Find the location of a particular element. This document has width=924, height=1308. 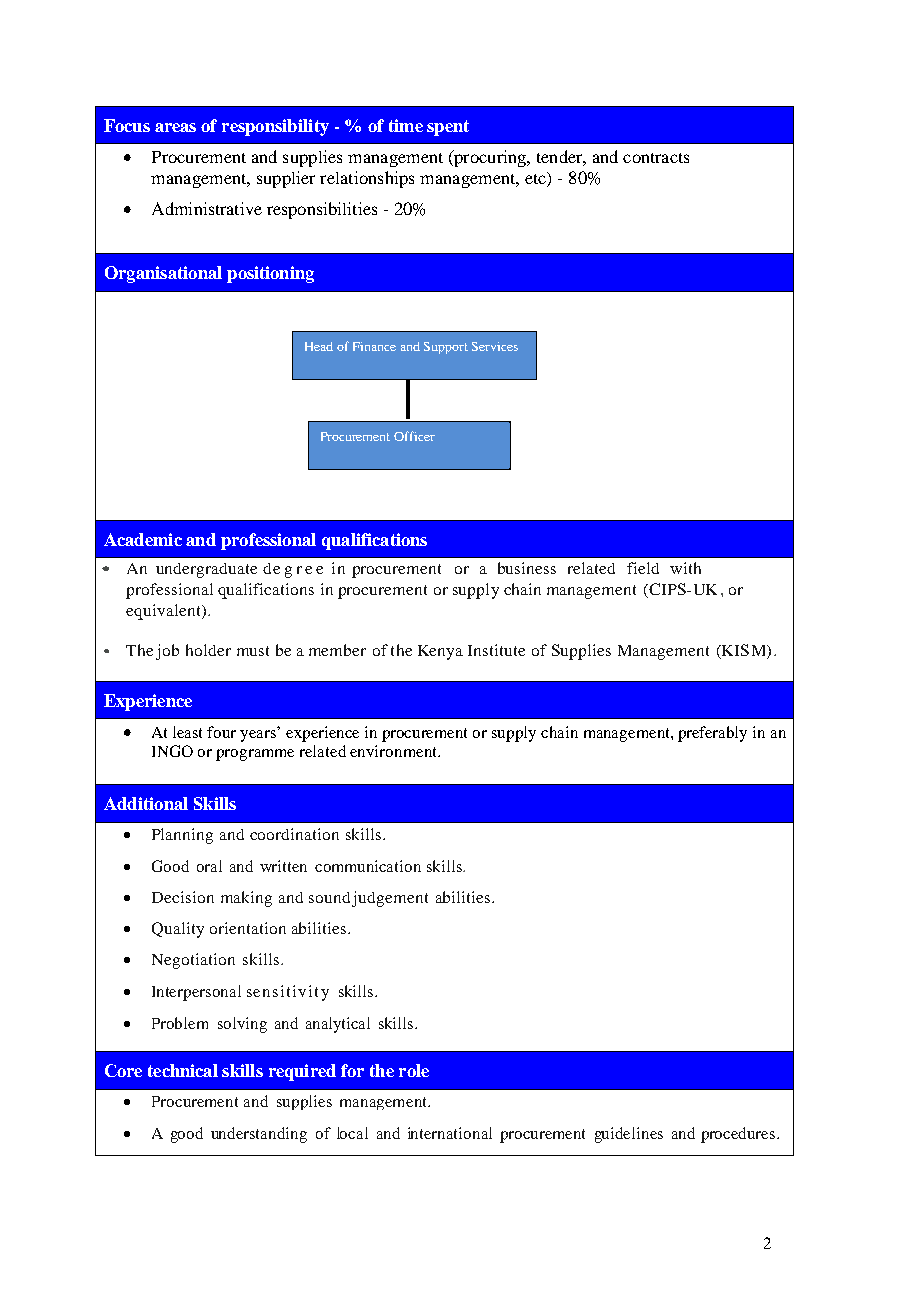

international is located at coordinates (450, 1133).
